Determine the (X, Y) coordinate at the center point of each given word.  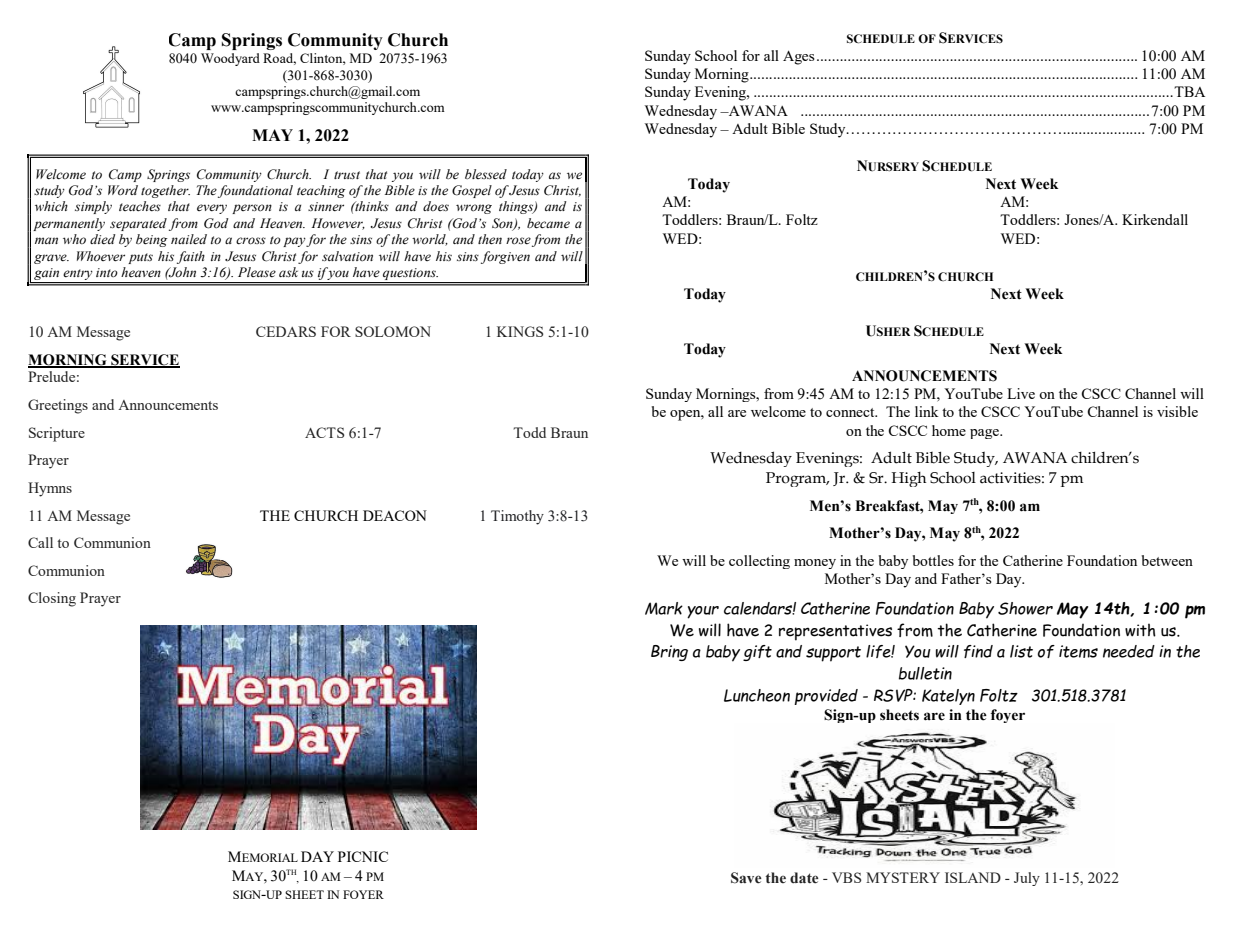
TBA (1188, 91)
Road (279, 59)
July (1027, 879)
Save (746, 878)
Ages (799, 58)
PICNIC (363, 856)
